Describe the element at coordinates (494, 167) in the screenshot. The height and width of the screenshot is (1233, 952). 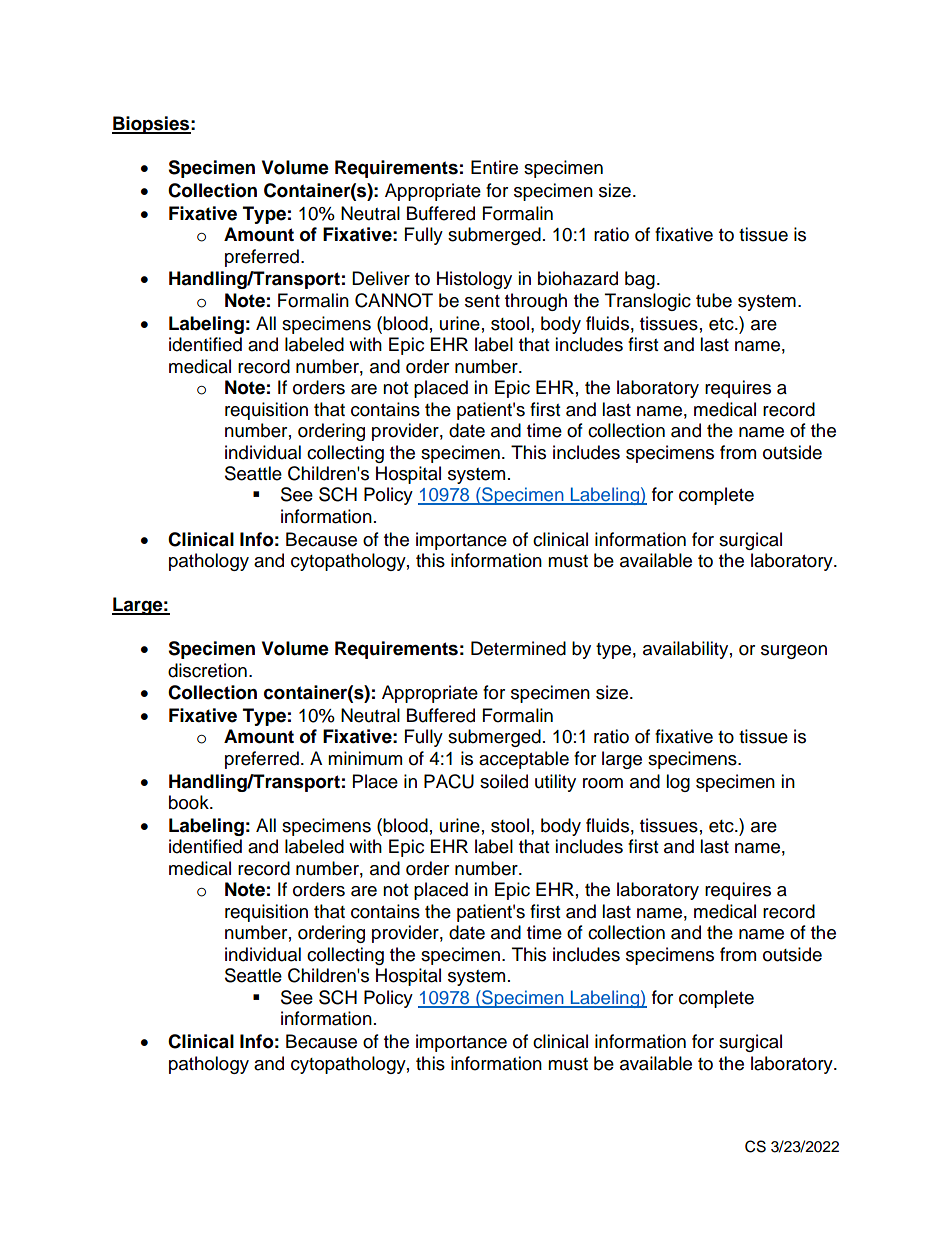
I see `Entire` at that location.
